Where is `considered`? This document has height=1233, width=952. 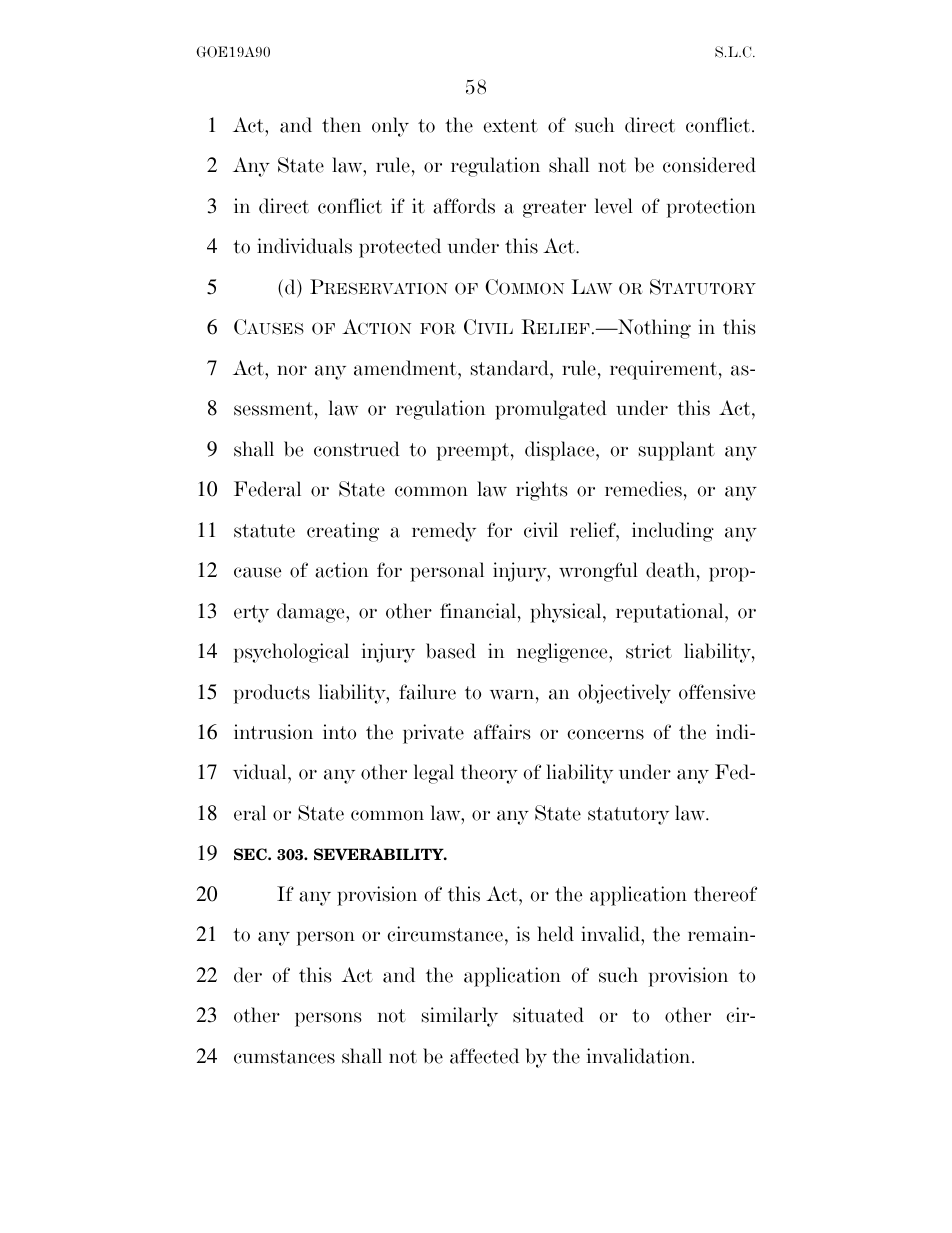 considered is located at coordinates (709, 165).
